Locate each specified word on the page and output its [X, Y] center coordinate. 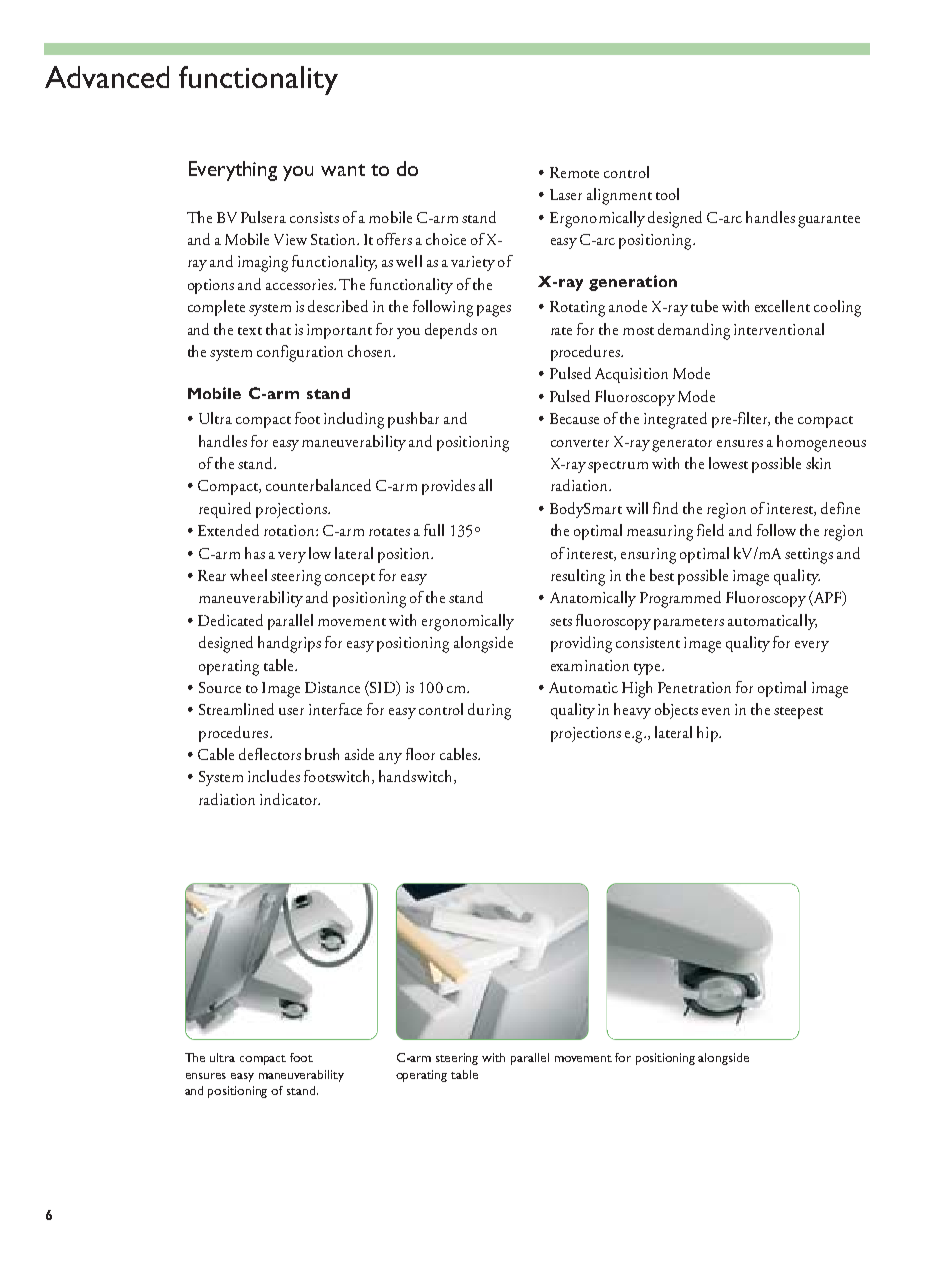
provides [448, 487]
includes [274, 776]
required [225, 510]
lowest [728, 463]
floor [420, 754]
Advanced [107, 77]
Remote [574, 172]
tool [667, 194]
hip [708, 734]
